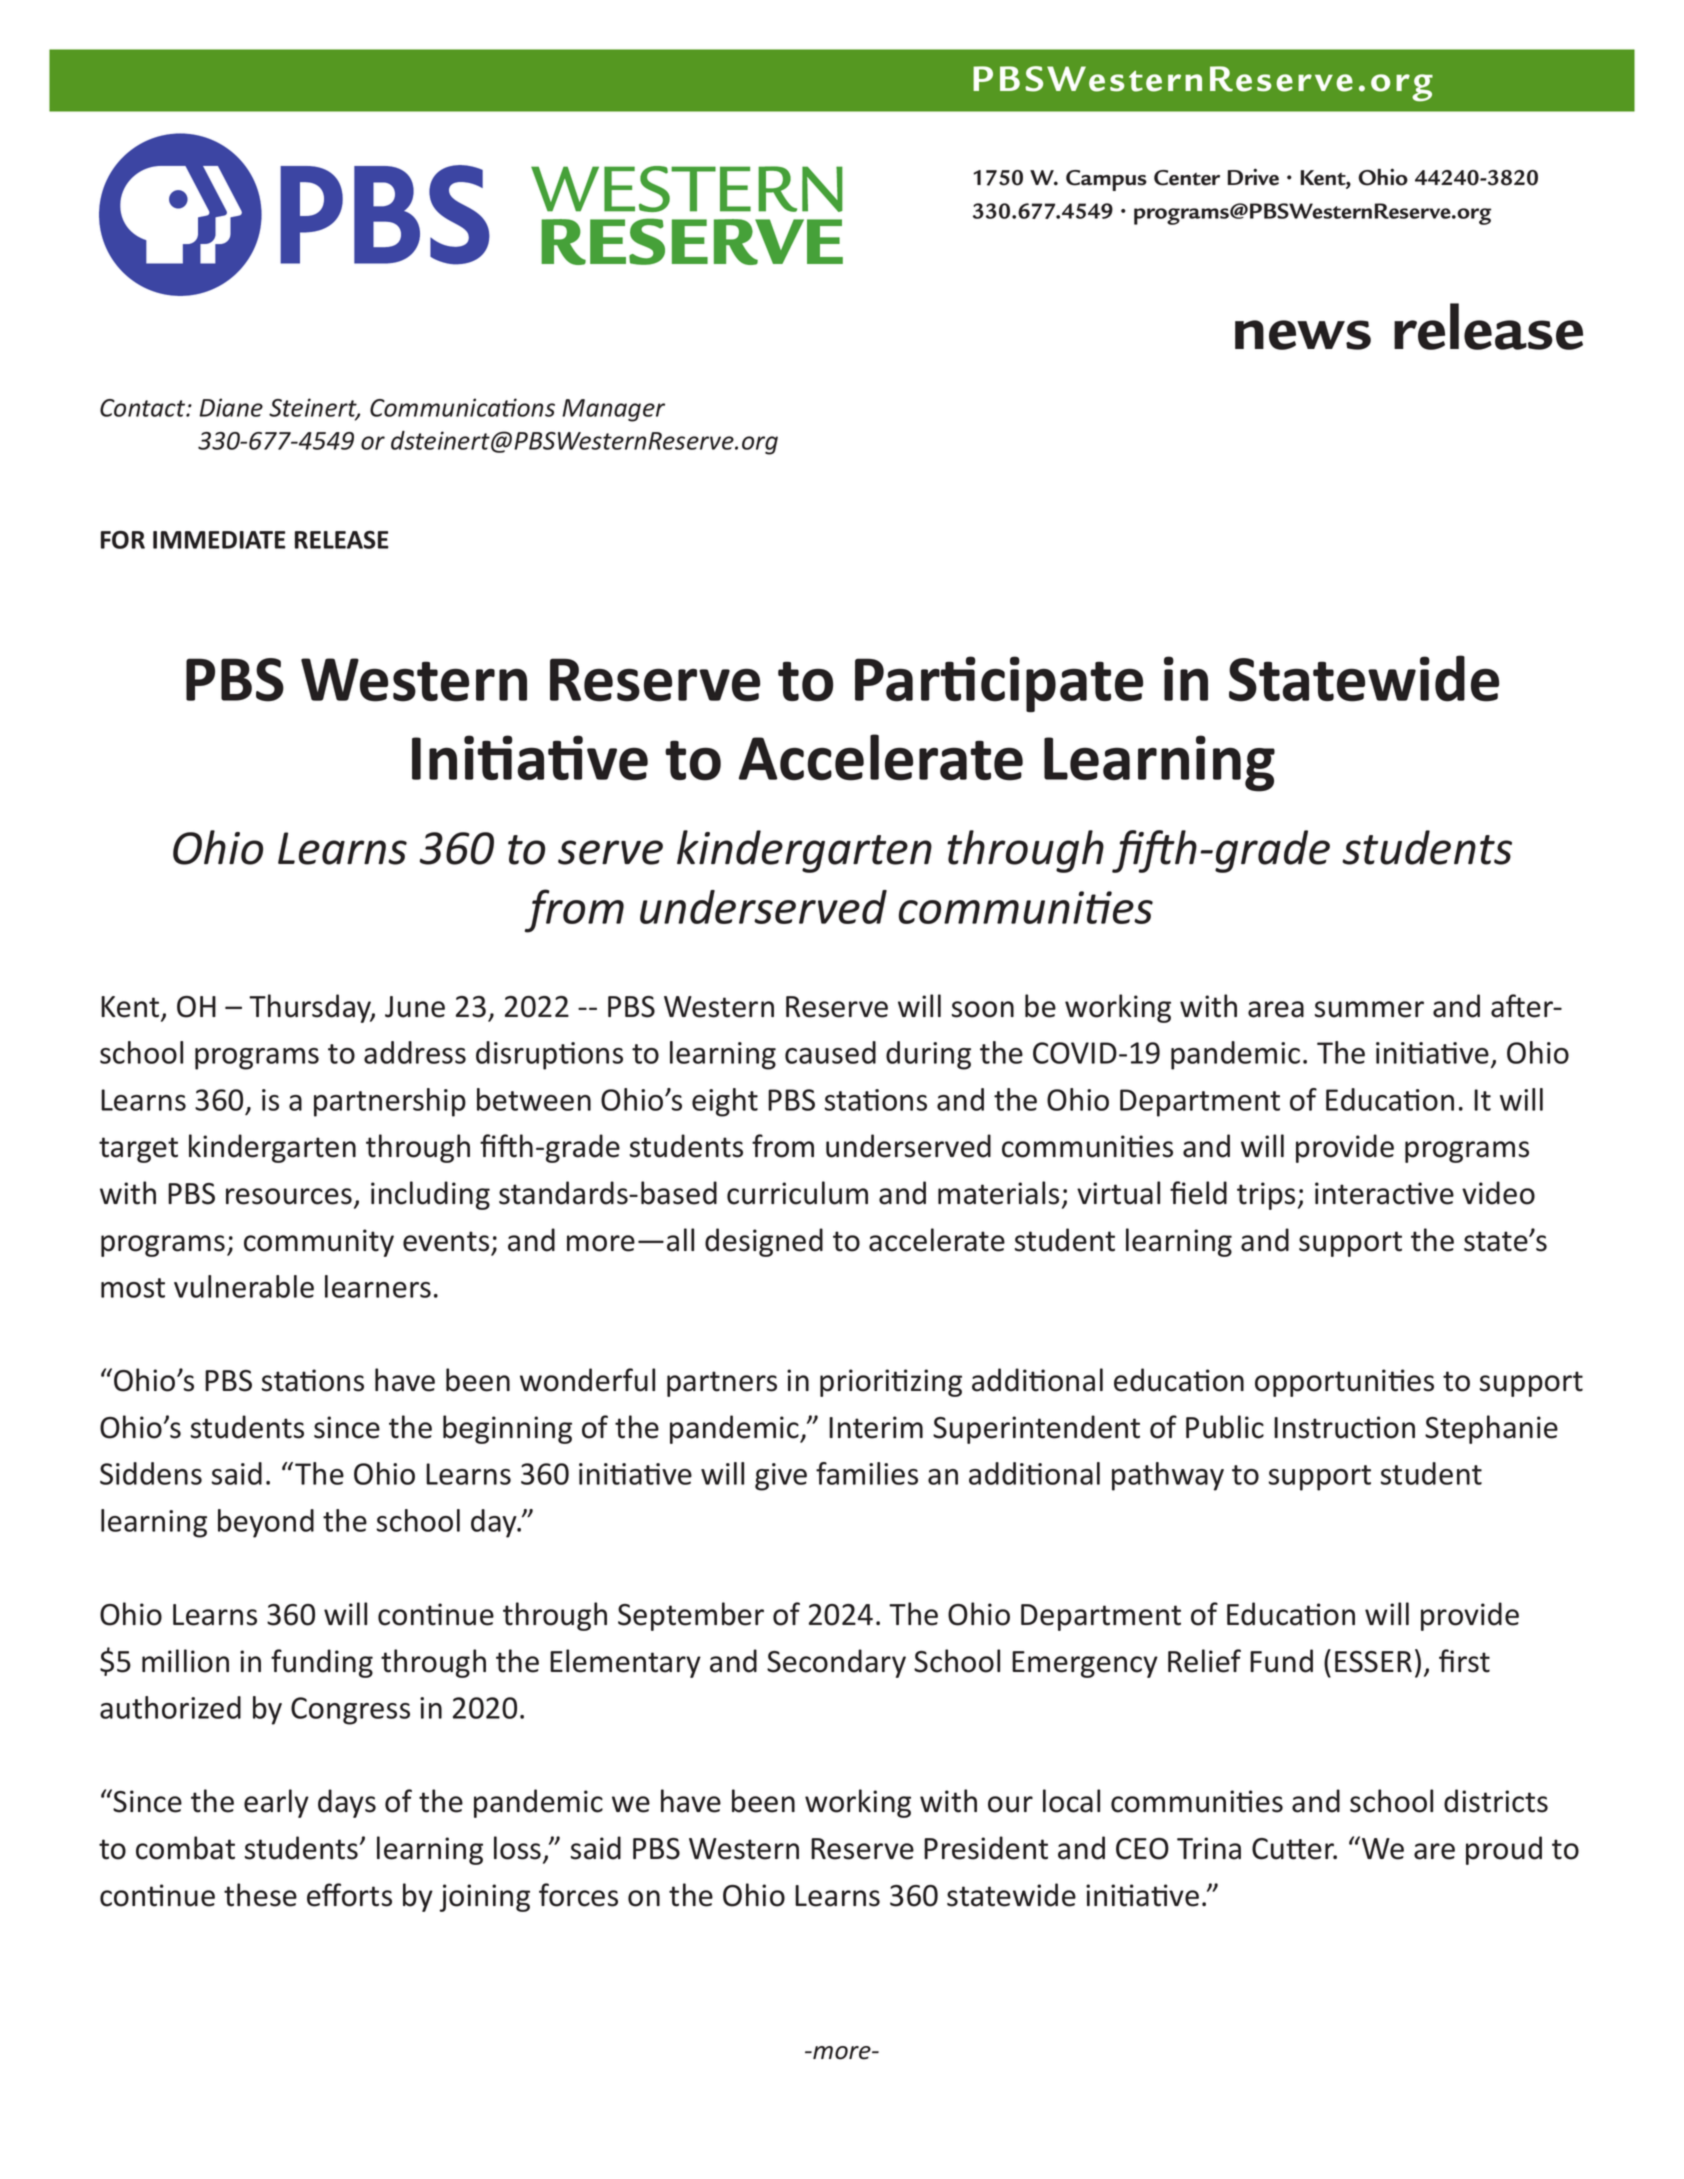  I want to click on Participate, so click(999, 684).
